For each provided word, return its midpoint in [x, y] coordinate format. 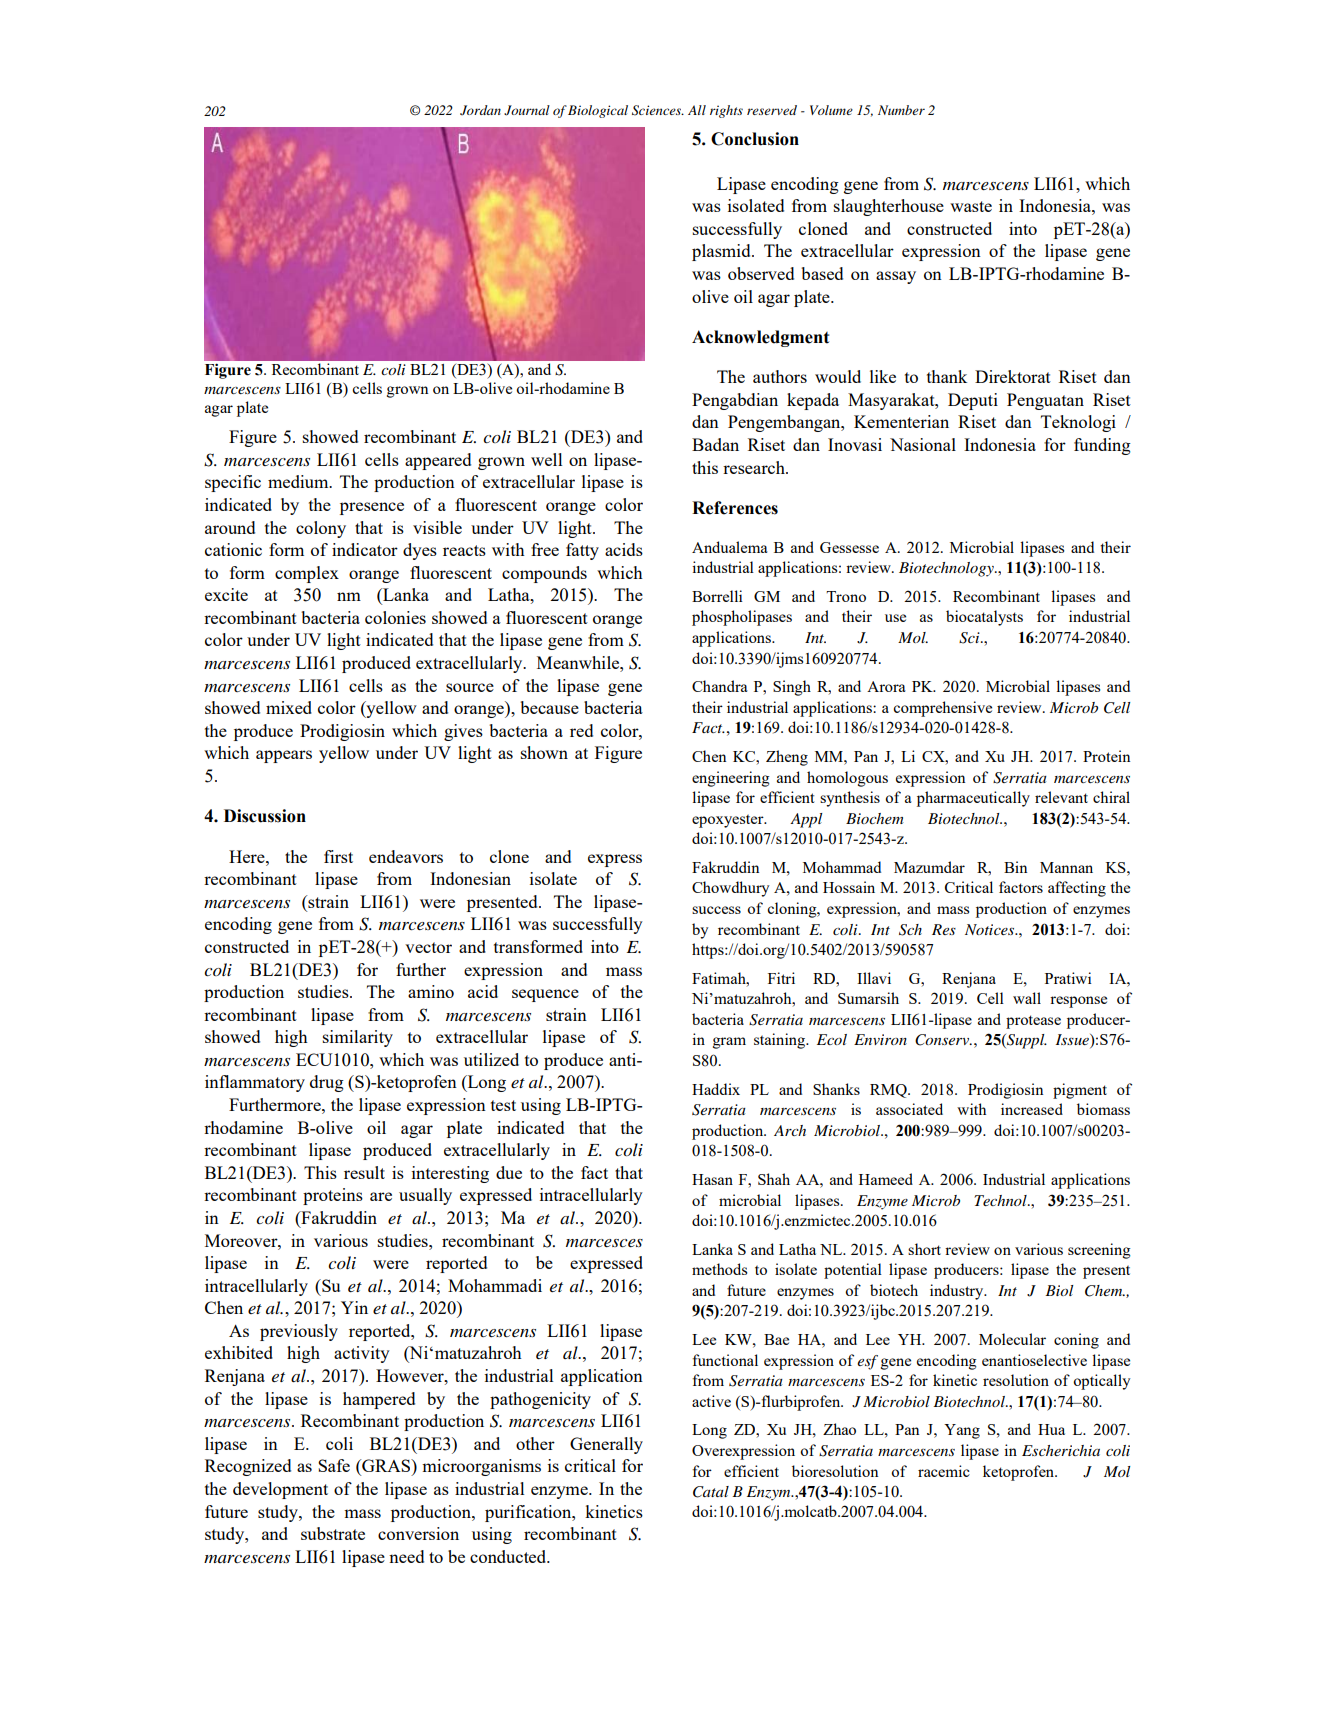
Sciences [658, 110]
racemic [944, 1471]
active [711, 1401]
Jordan [480, 110]
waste [971, 206]
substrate [333, 1533]
